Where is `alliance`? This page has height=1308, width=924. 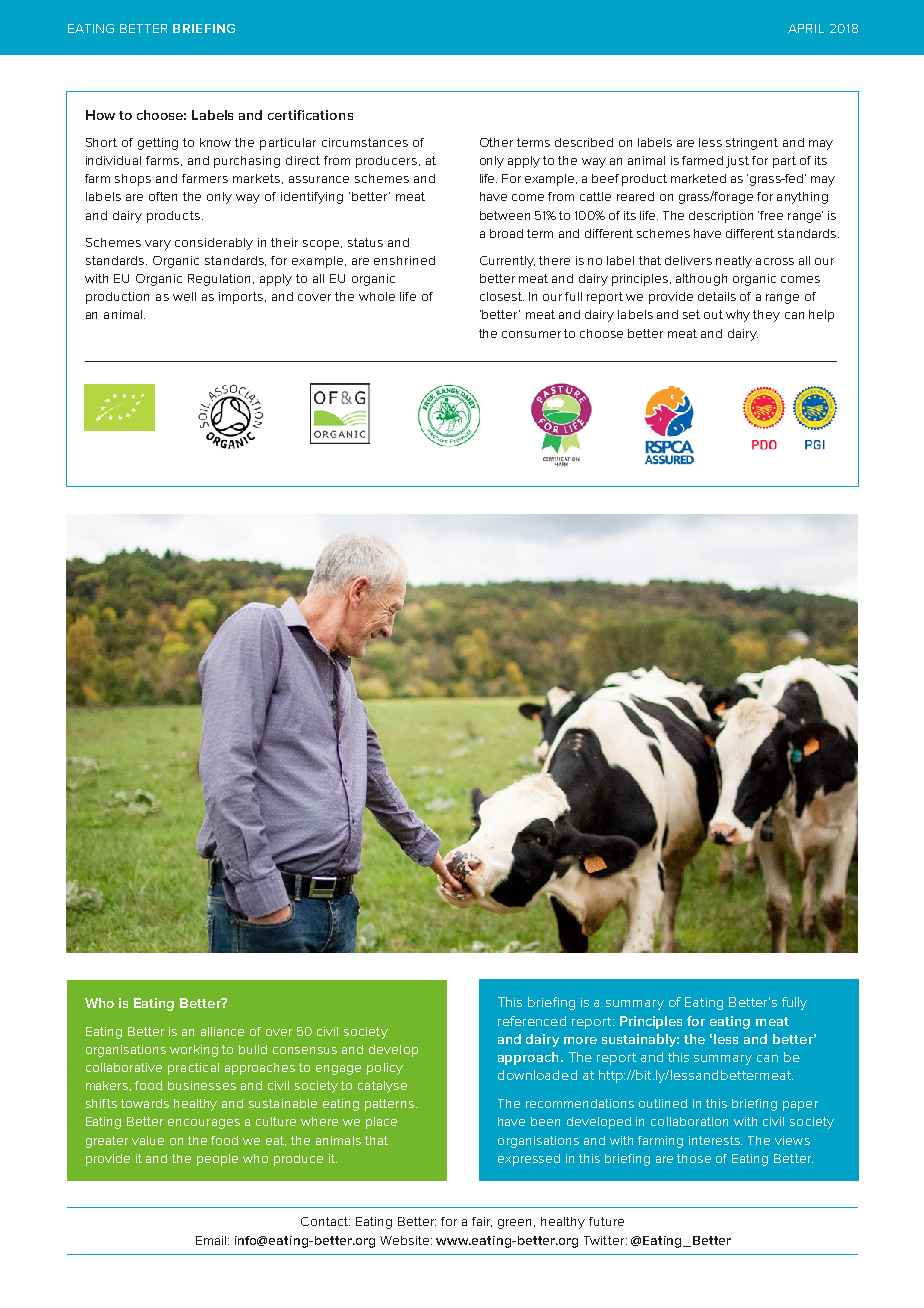
alliance is located at coordinates (222, 1031).
